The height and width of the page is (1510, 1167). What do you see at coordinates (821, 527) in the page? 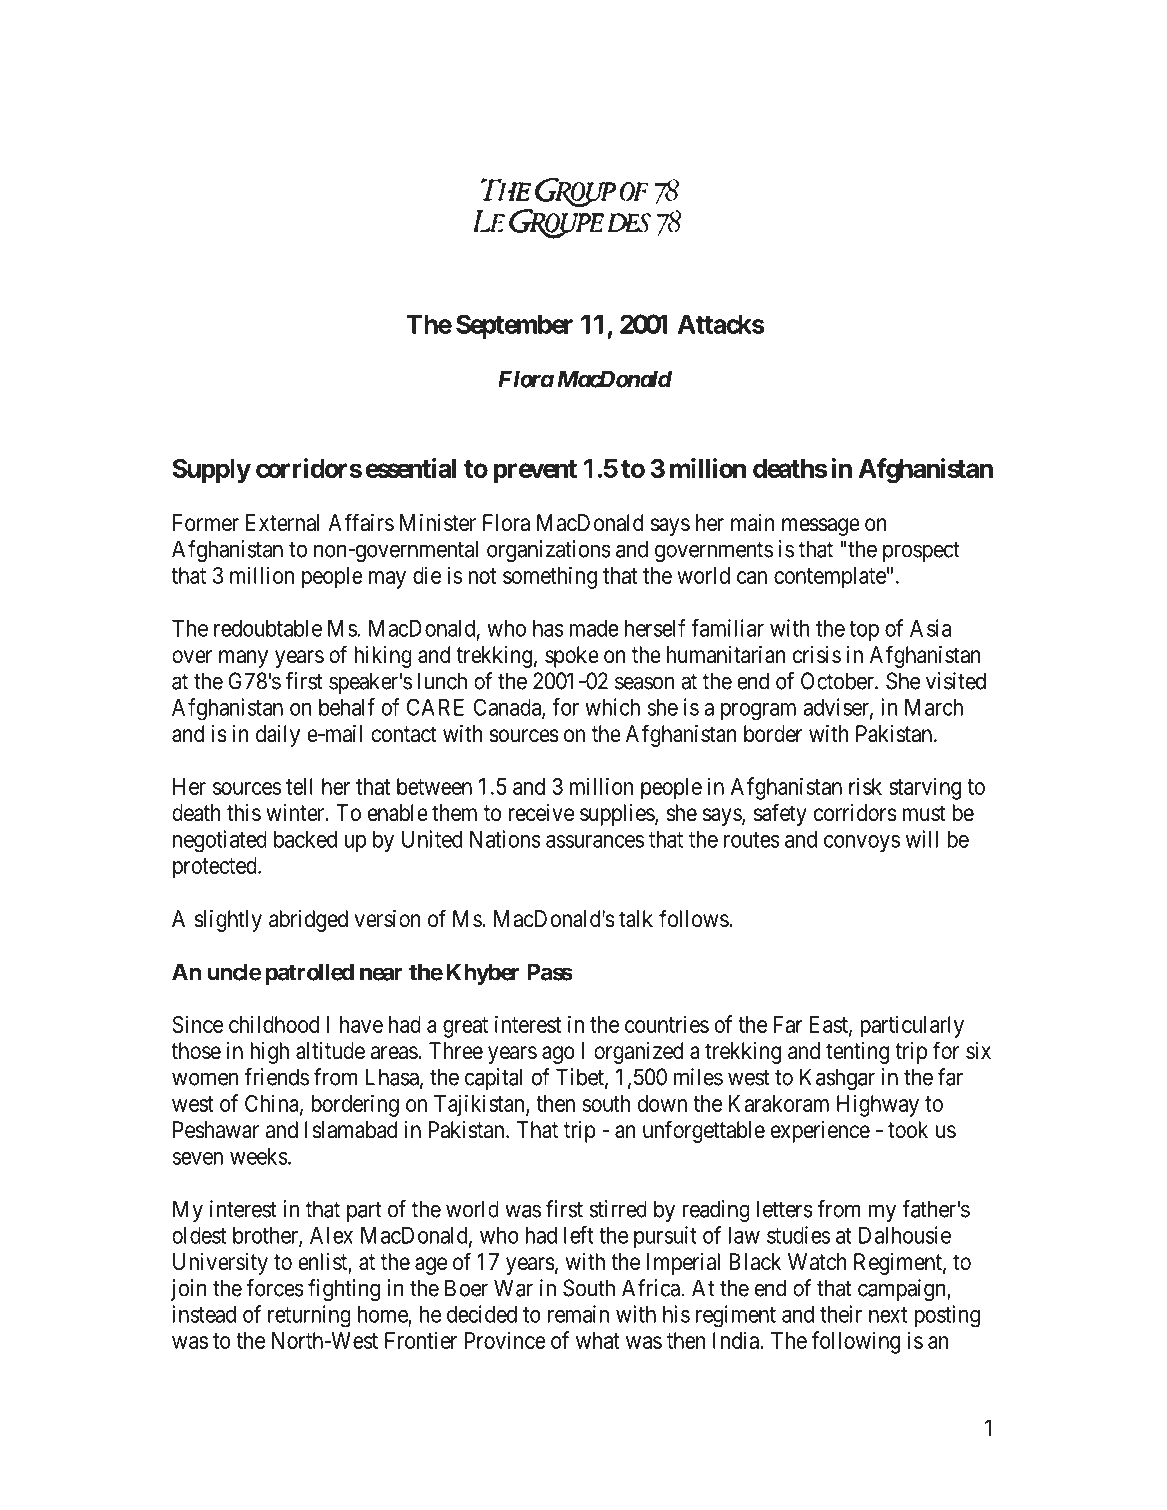
I see `message` at bounding box center [821, 527].
